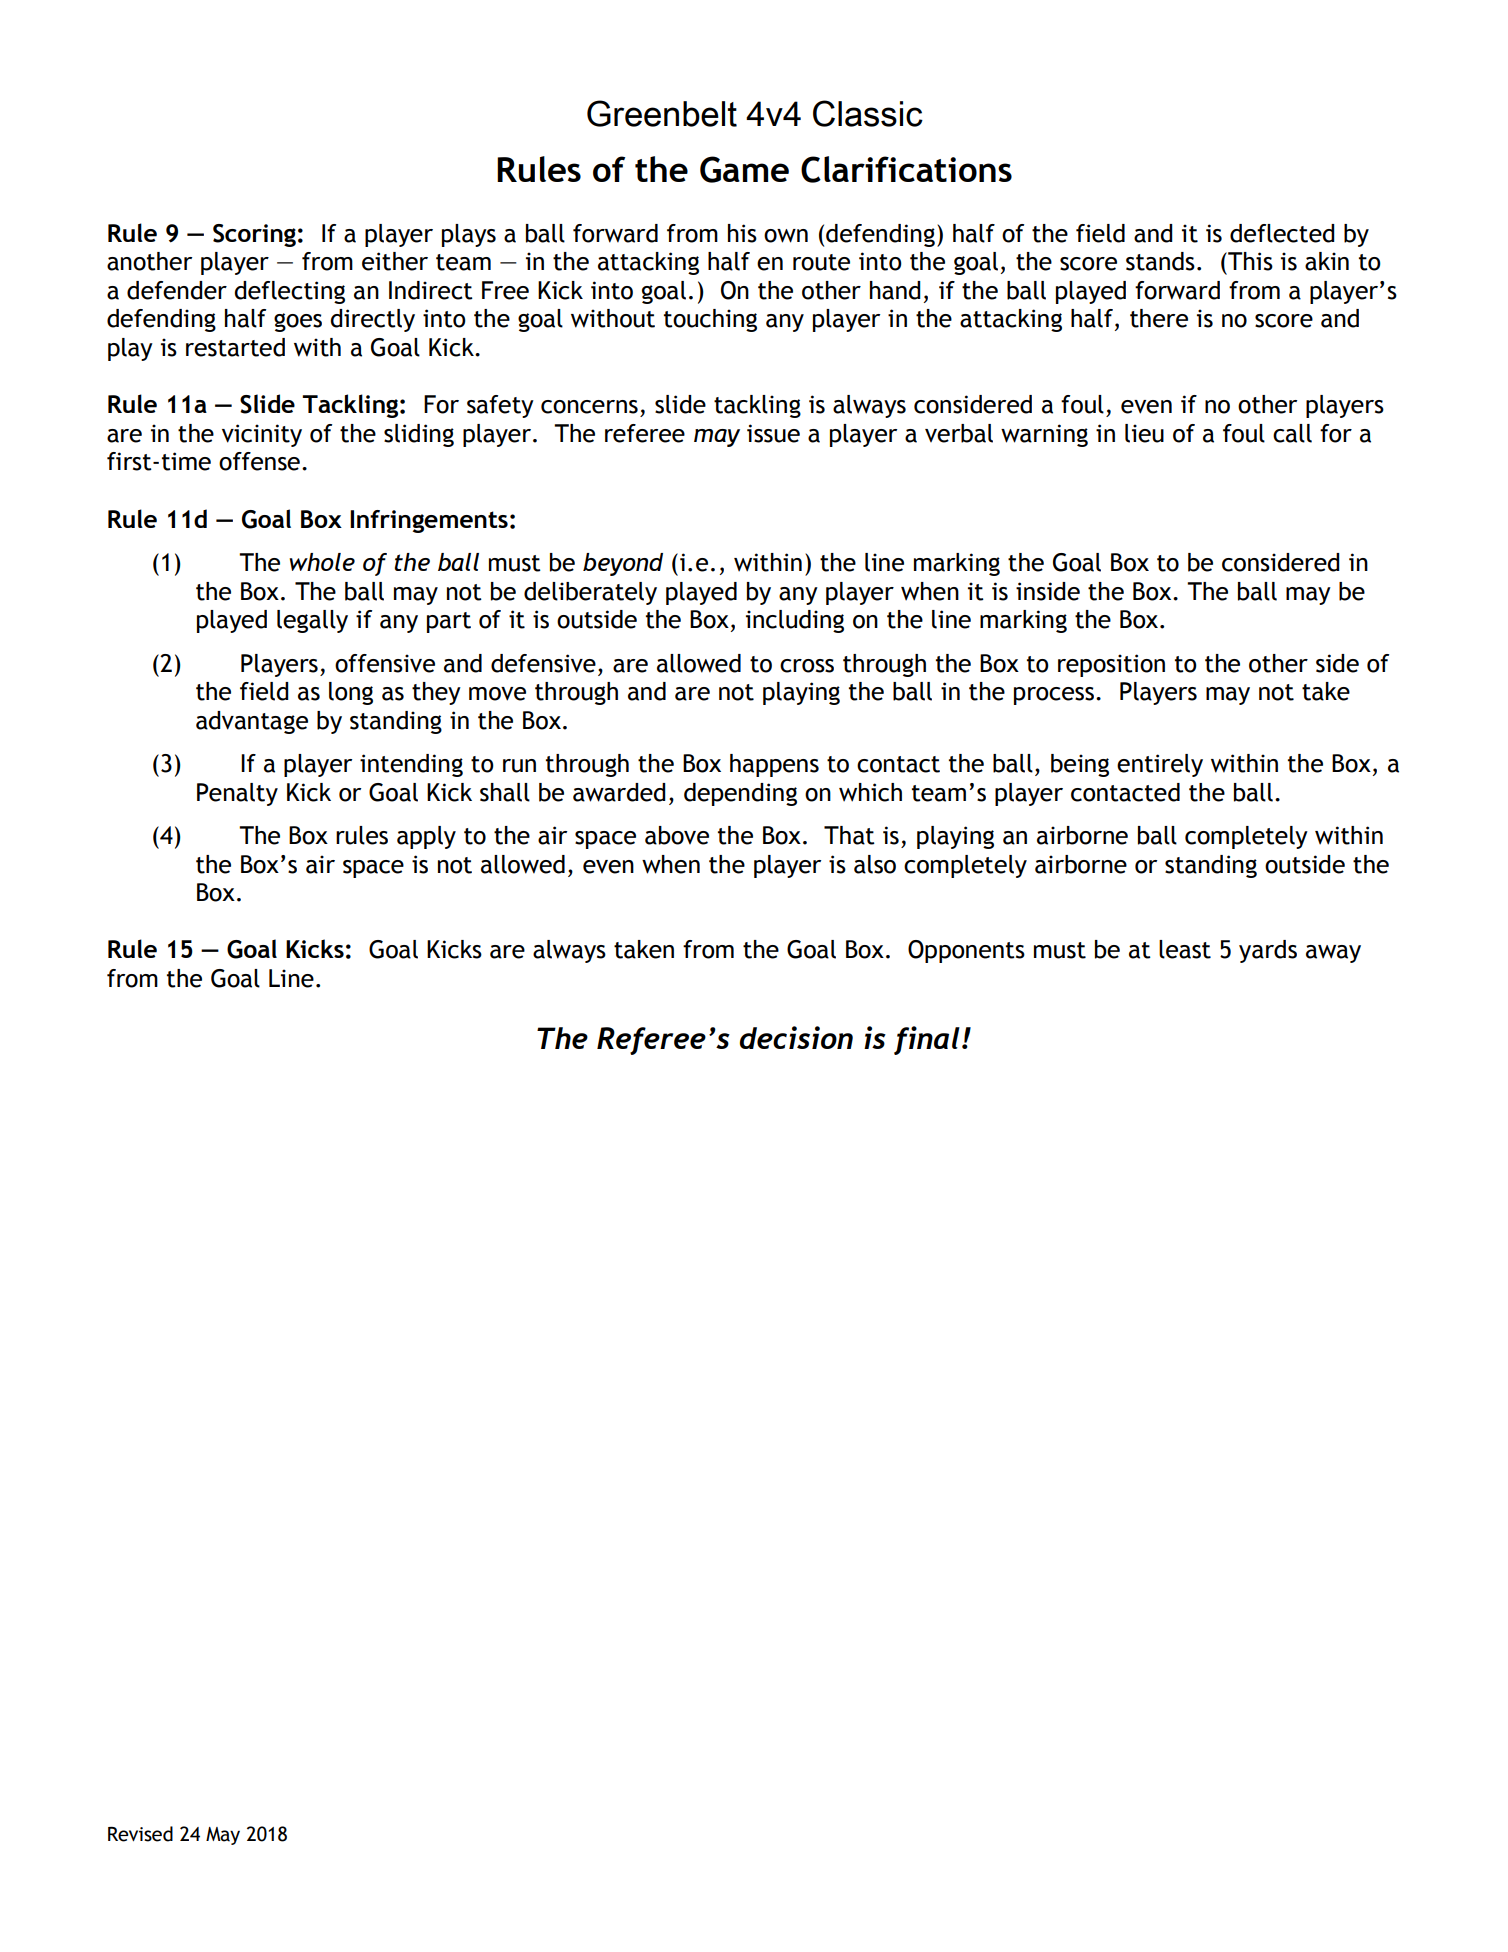 The width and height of the document is (1508, 1952). What do you see at coordinates (807, 666) in the document?
I see `cross` at bounding box center [807, 666].
